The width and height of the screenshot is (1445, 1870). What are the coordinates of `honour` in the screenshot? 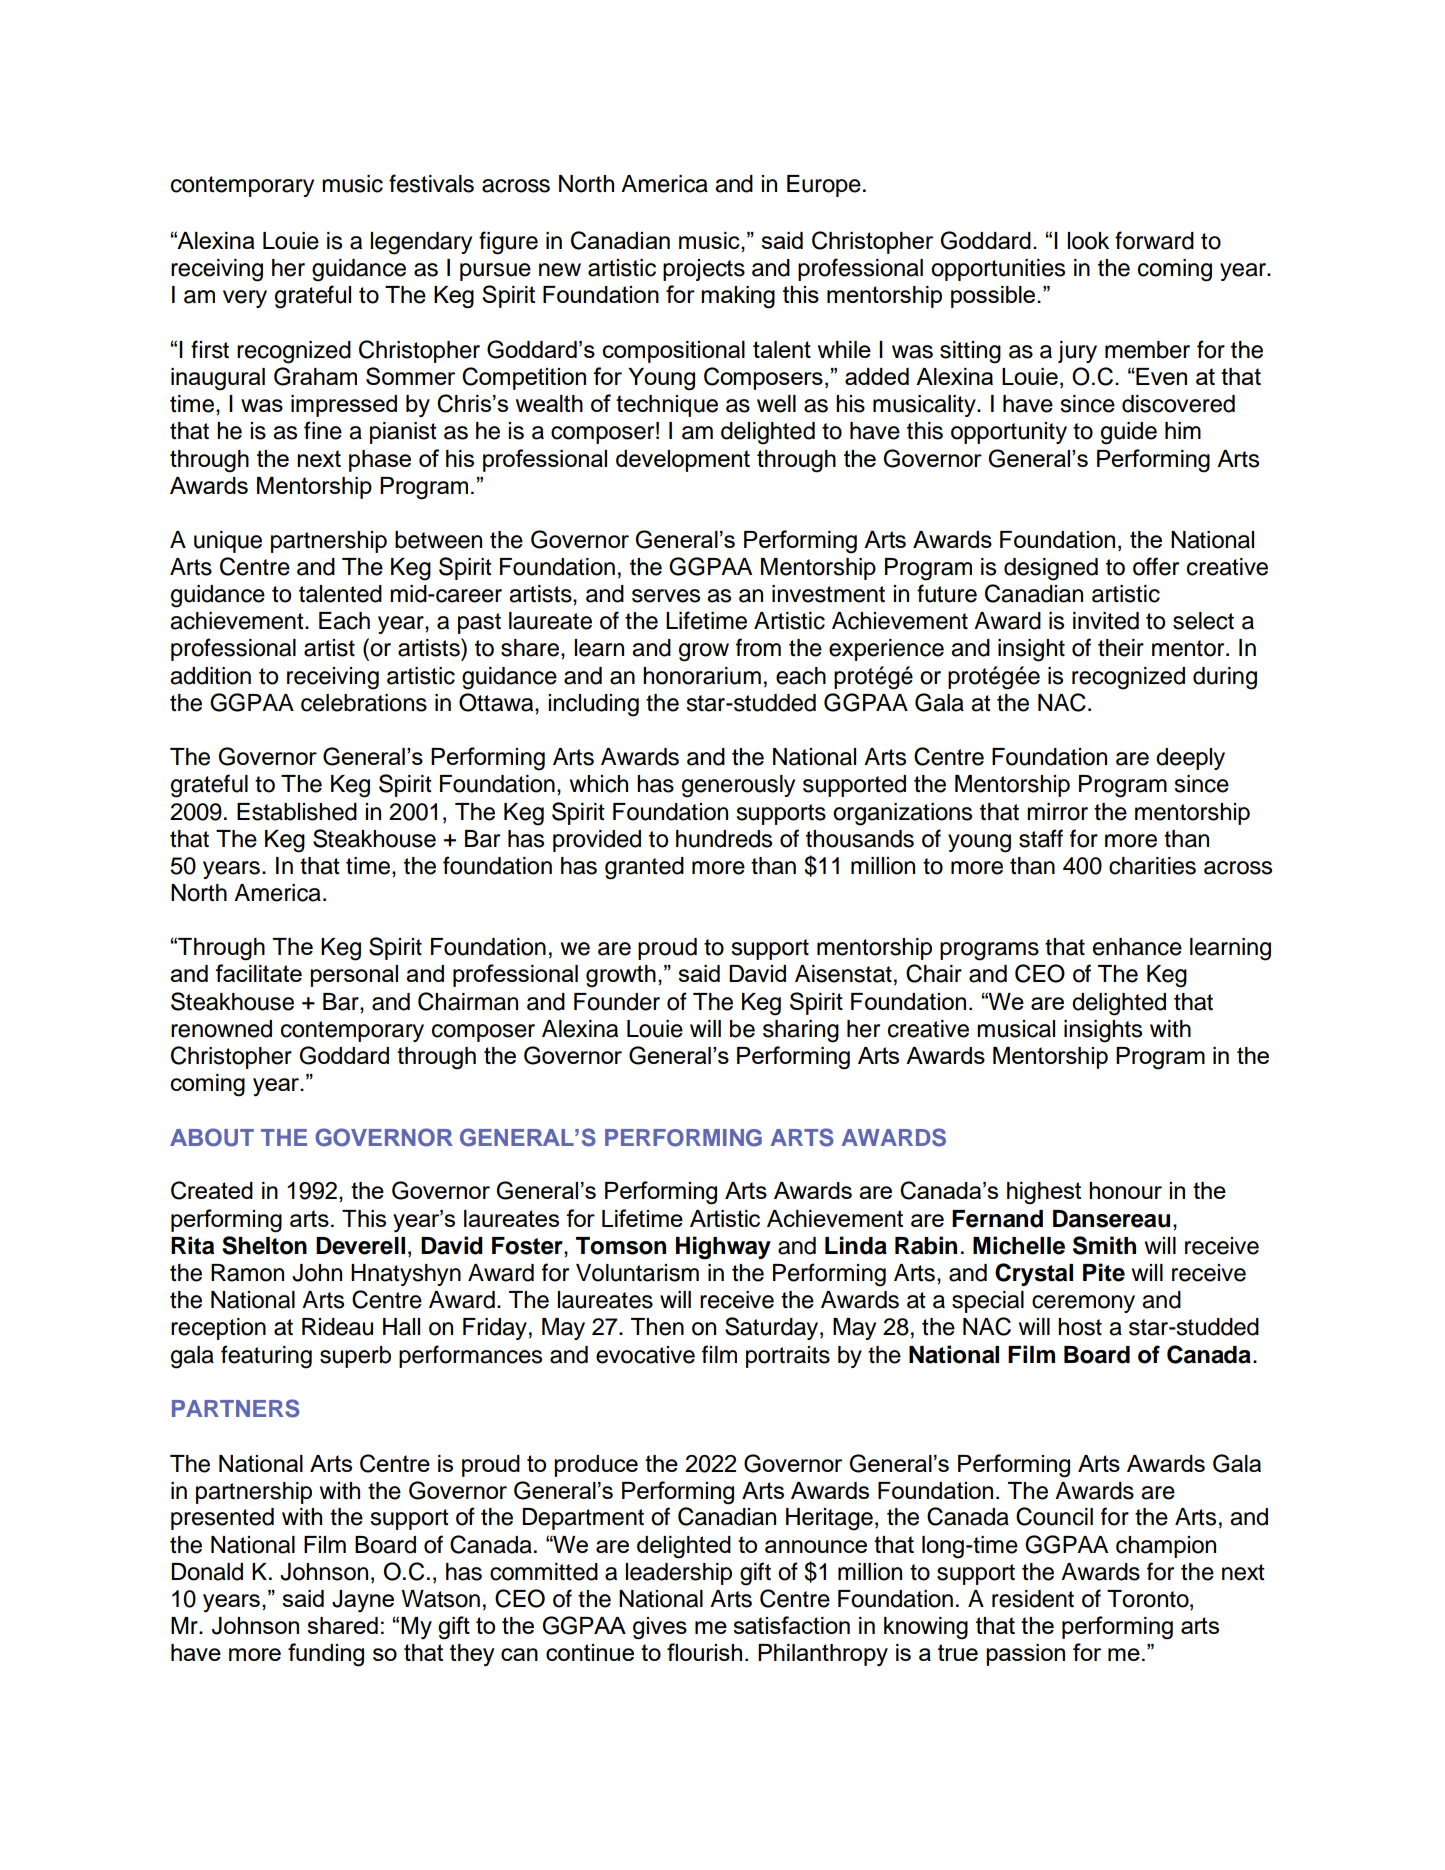 It's located at (1125, 1190).
